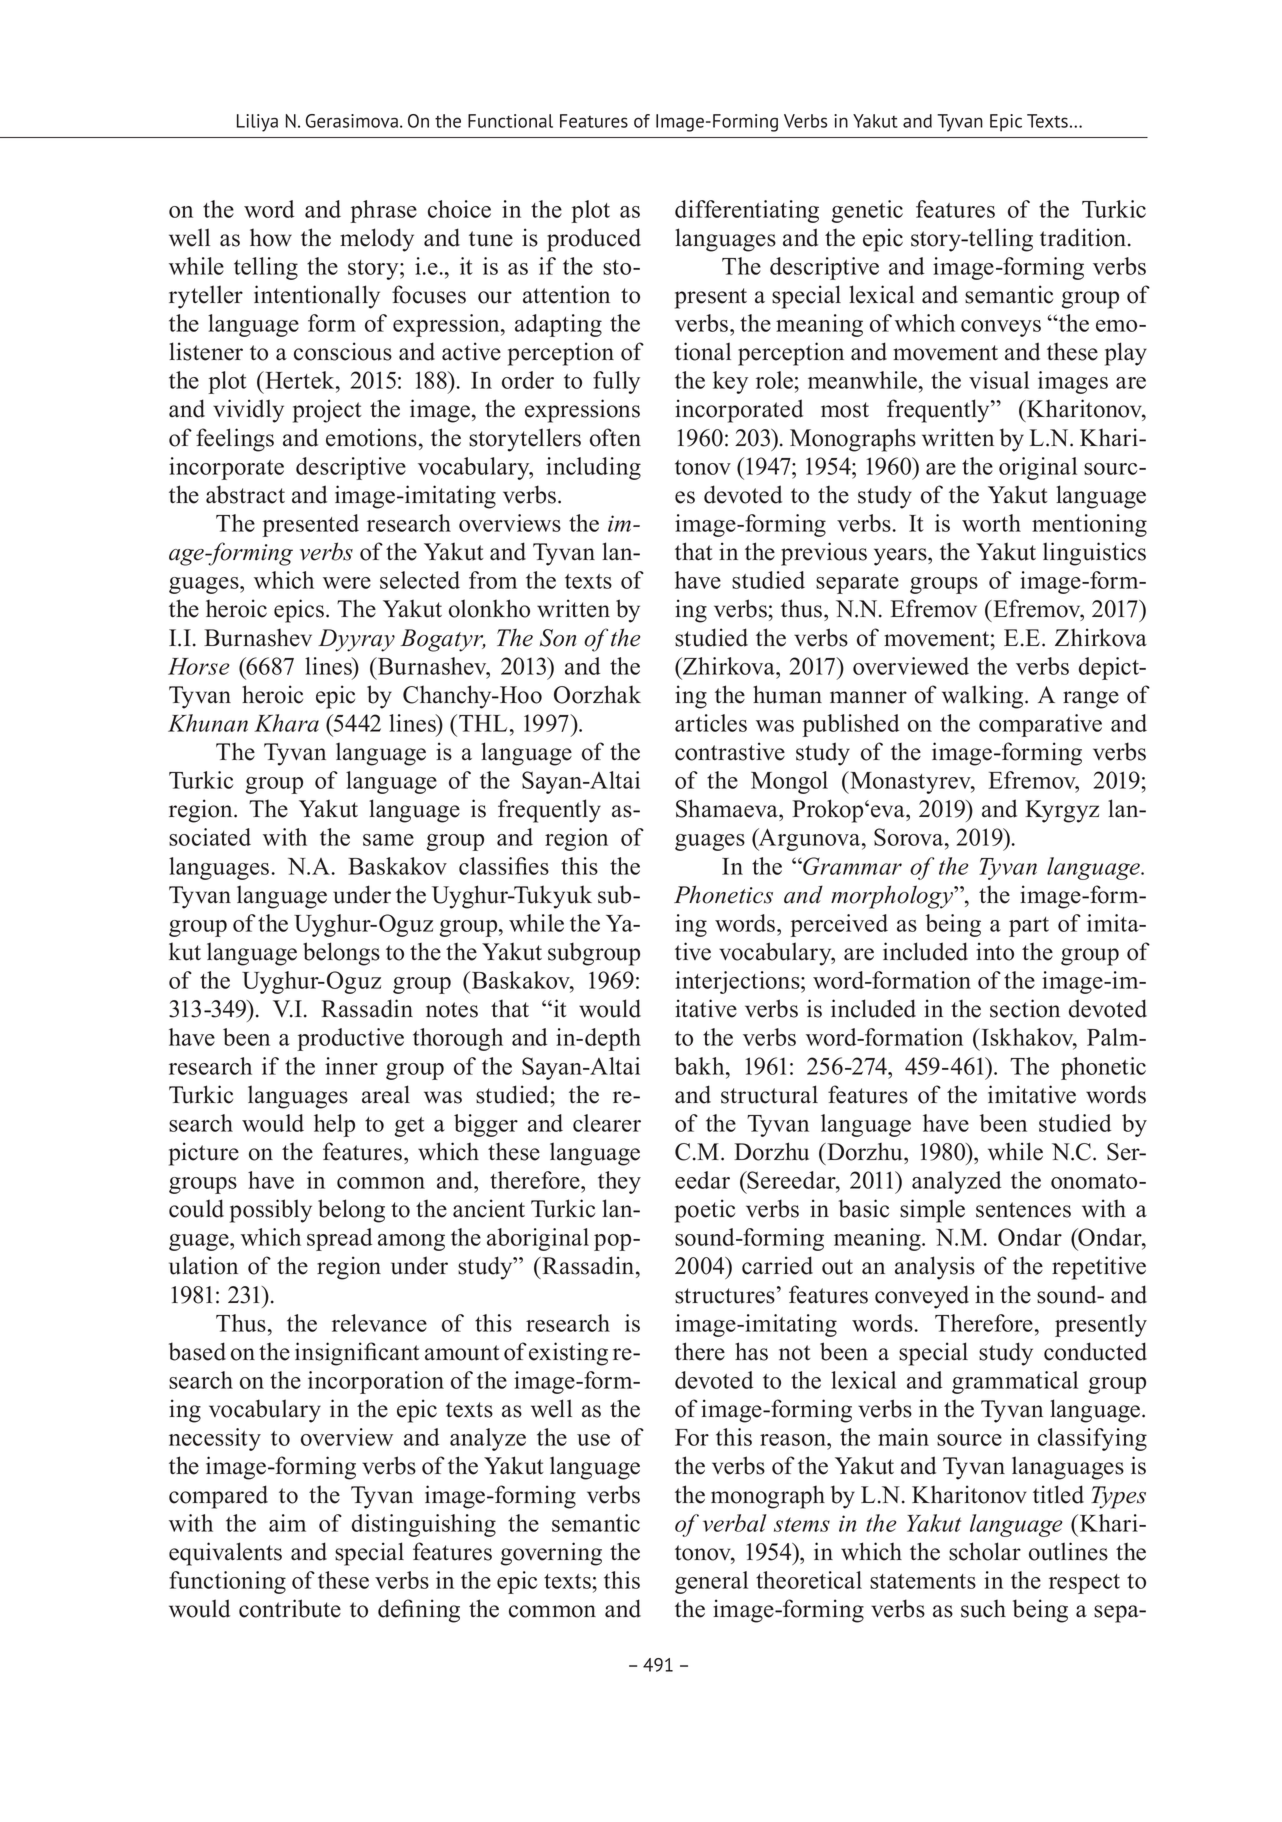 Image resolution: width=1282 pixels, height=1822 pixels. Describe the element at coordinates (984, 697) in the screenshot. I see `walking` at that location.
